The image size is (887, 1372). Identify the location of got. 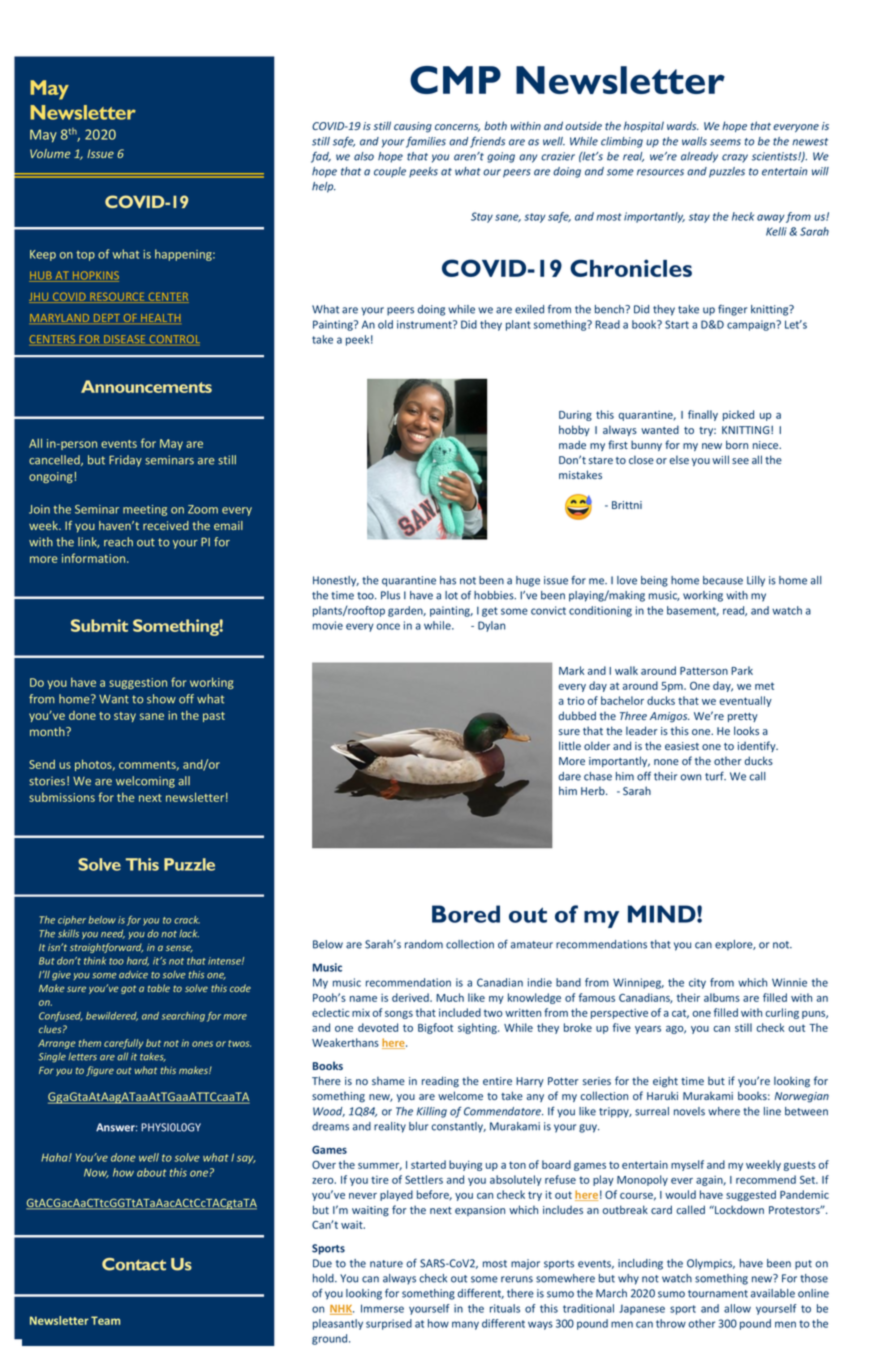
(128, 989).
